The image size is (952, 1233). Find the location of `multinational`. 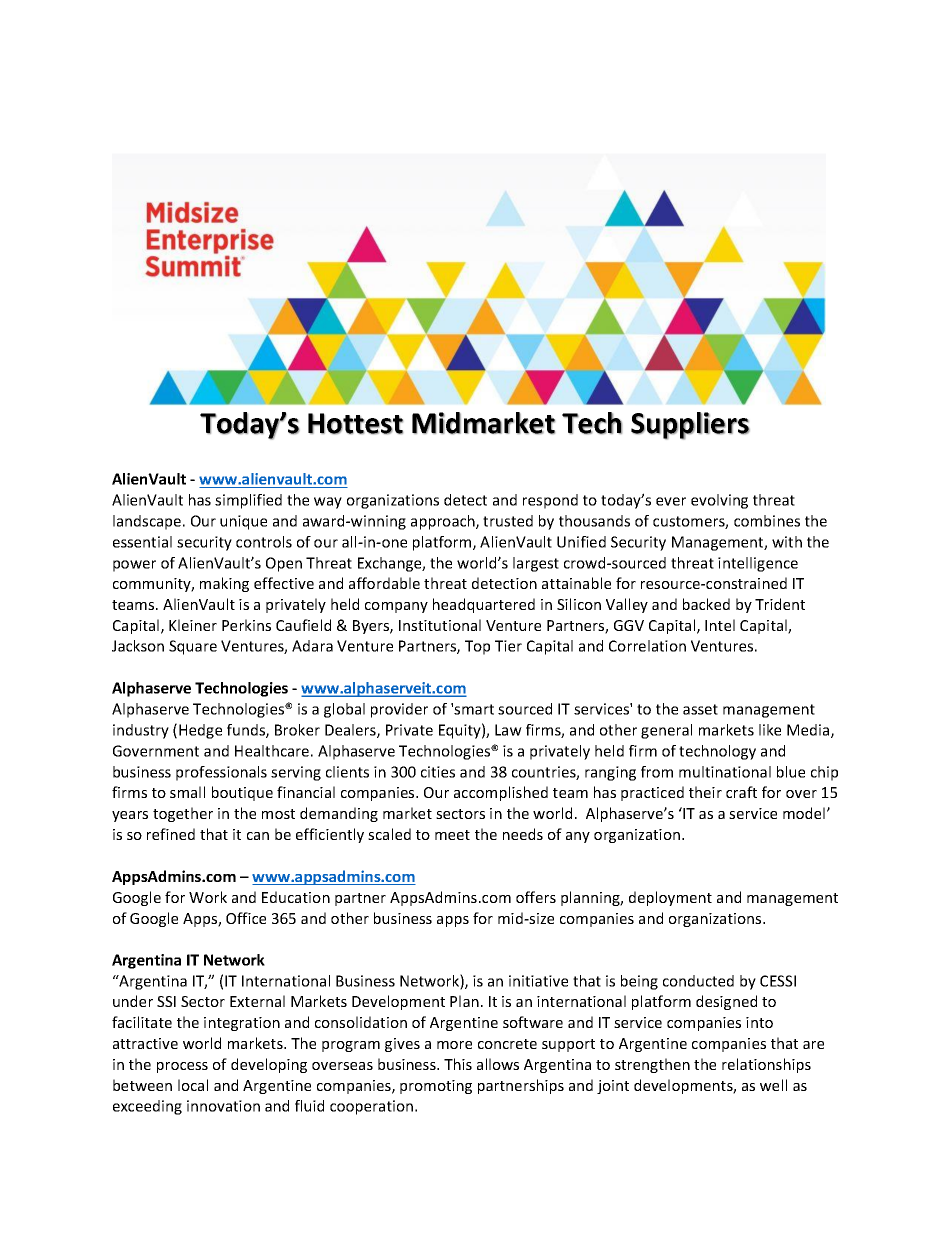

multinational is located at coordinates (725, 772).
